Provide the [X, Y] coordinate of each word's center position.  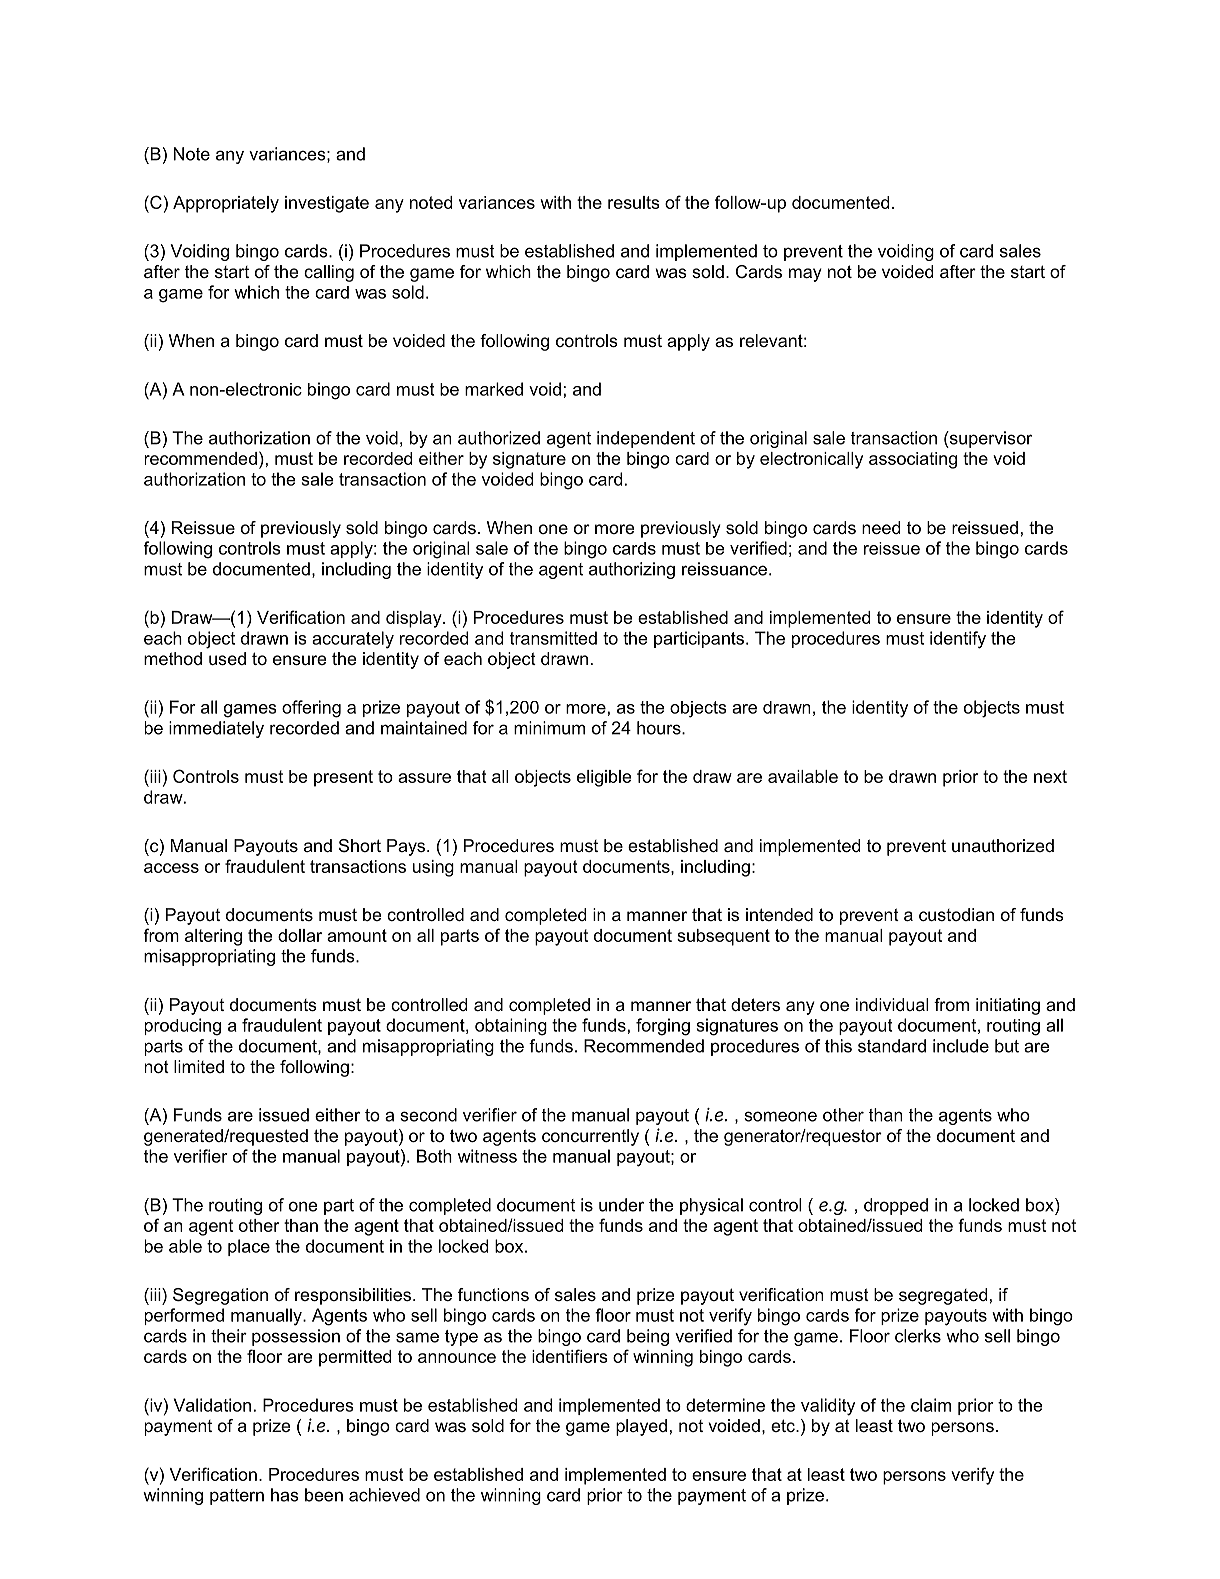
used [227, 658]
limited [199, 1066]
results [634, 202]
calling [329, 273]
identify [958, 640]
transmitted [553, 638]
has [285, 1495]
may [805, 275]
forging [663, 1027]
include [961, 1046]
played [641, 1427]
